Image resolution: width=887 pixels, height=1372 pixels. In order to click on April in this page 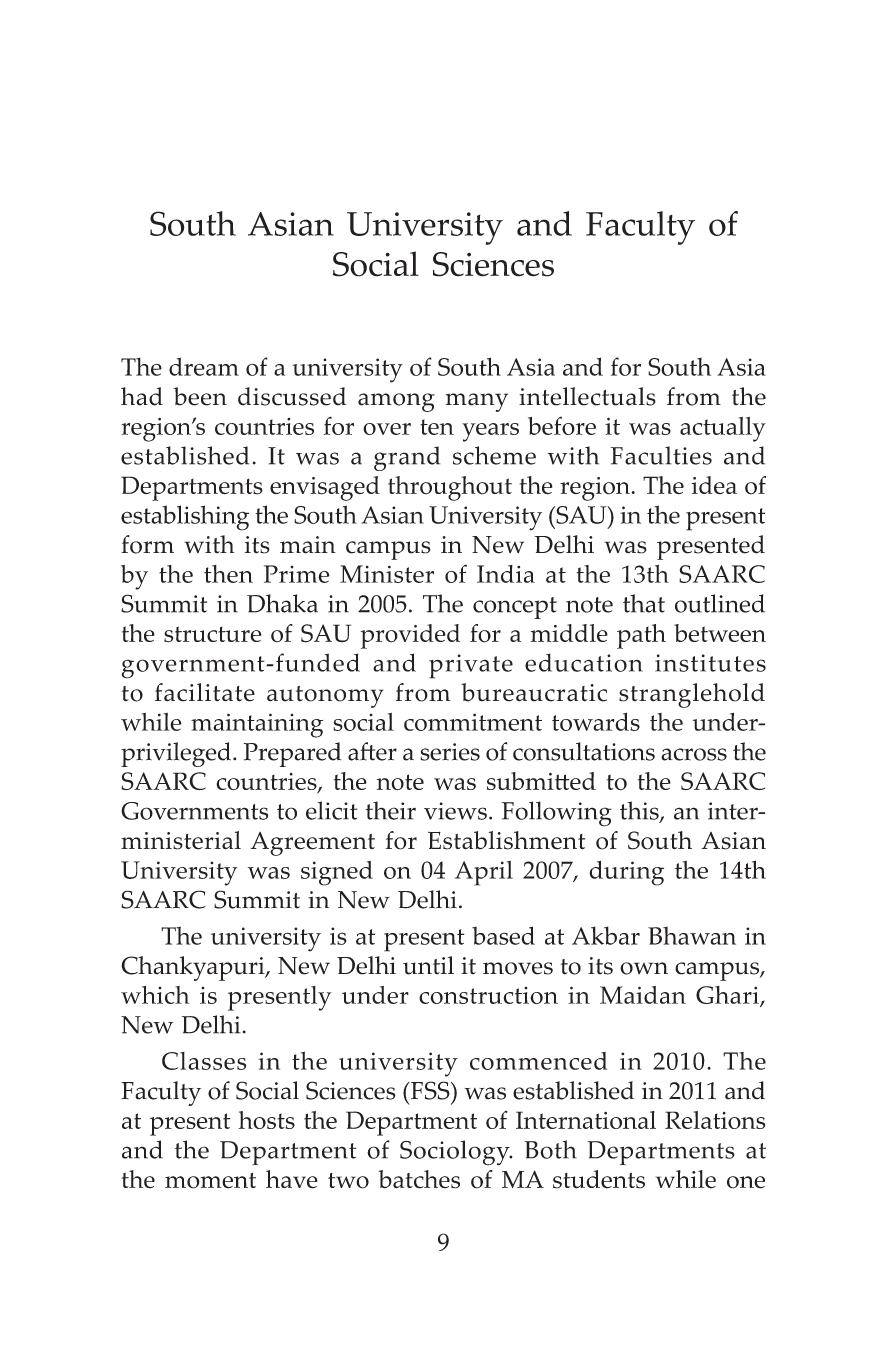, I will do `click(484, 873)`.
